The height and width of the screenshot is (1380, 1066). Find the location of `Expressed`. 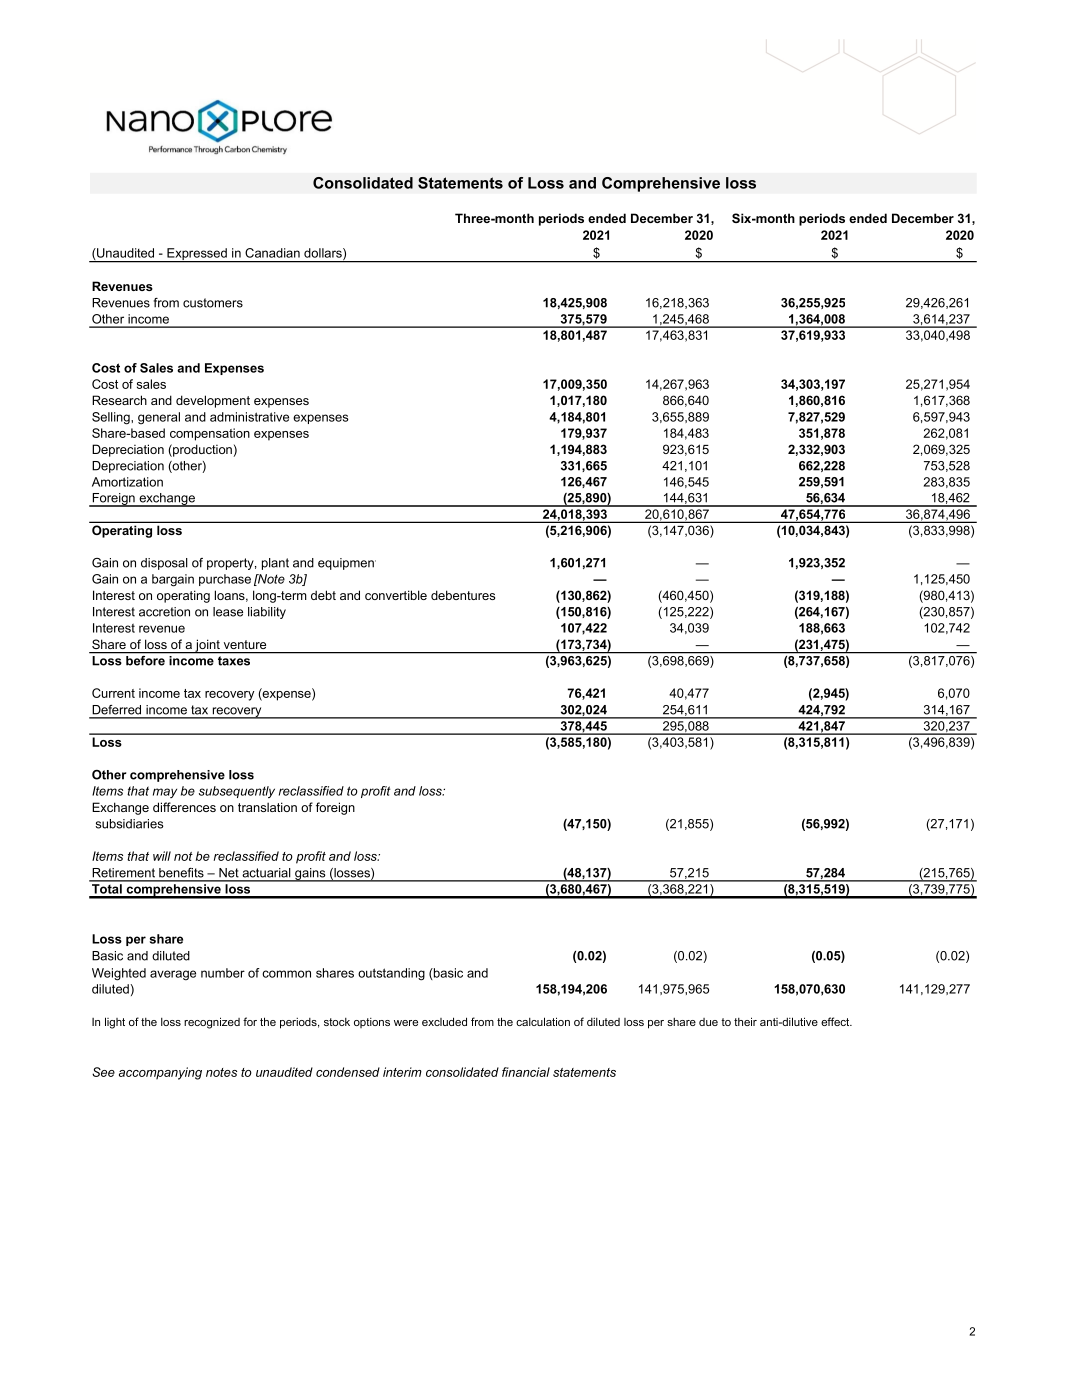

Expressed is located at coordinates (197, 255).
